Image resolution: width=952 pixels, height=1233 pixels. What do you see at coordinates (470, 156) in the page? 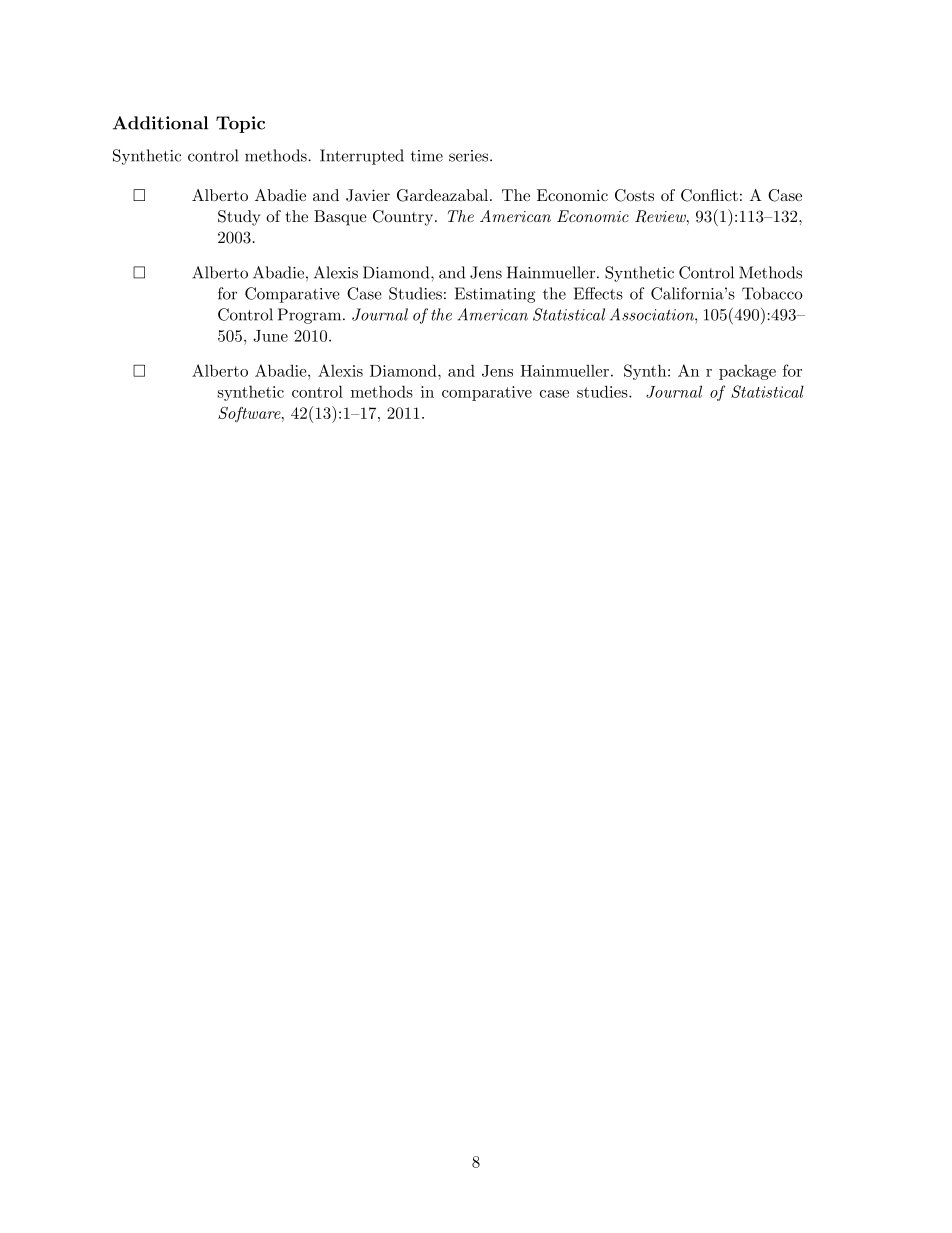
I see `series` at bounding box center [470, 156].
